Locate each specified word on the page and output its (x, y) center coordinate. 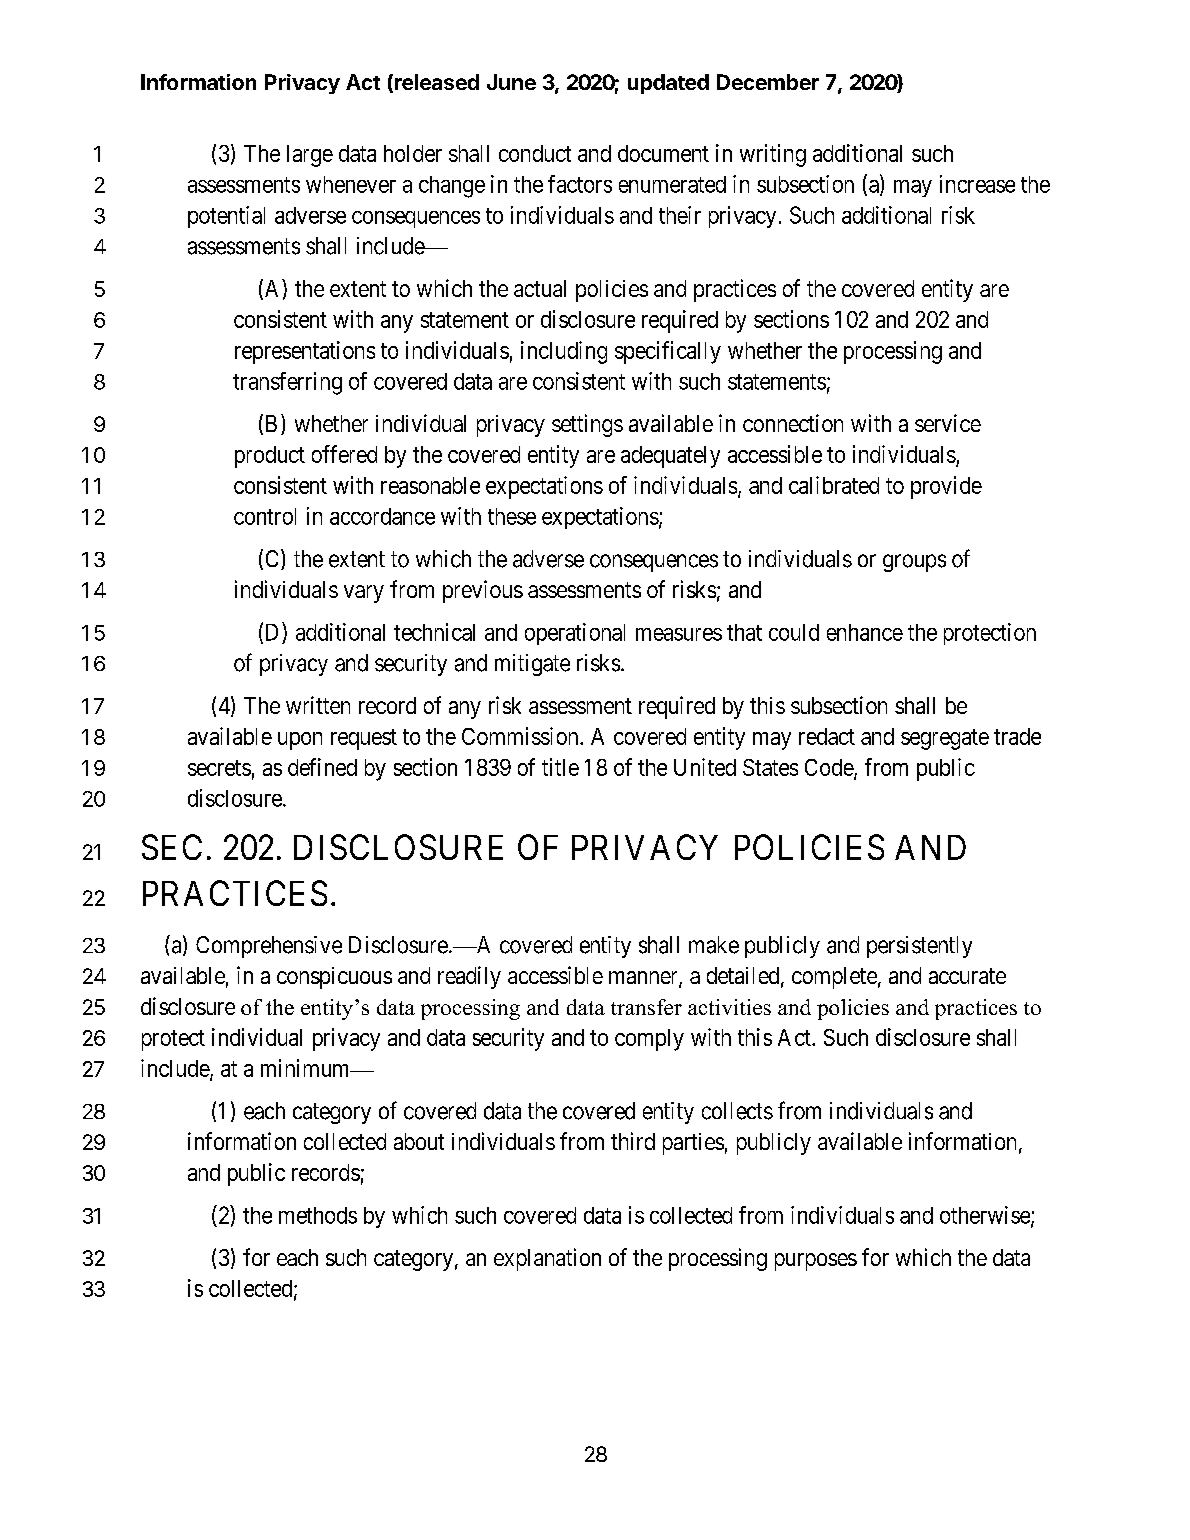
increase (977, 184)
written (318, 705)
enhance (865, 632)
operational (575, 634)
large (310, 156)
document (663, 153)
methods (318, 1215)
